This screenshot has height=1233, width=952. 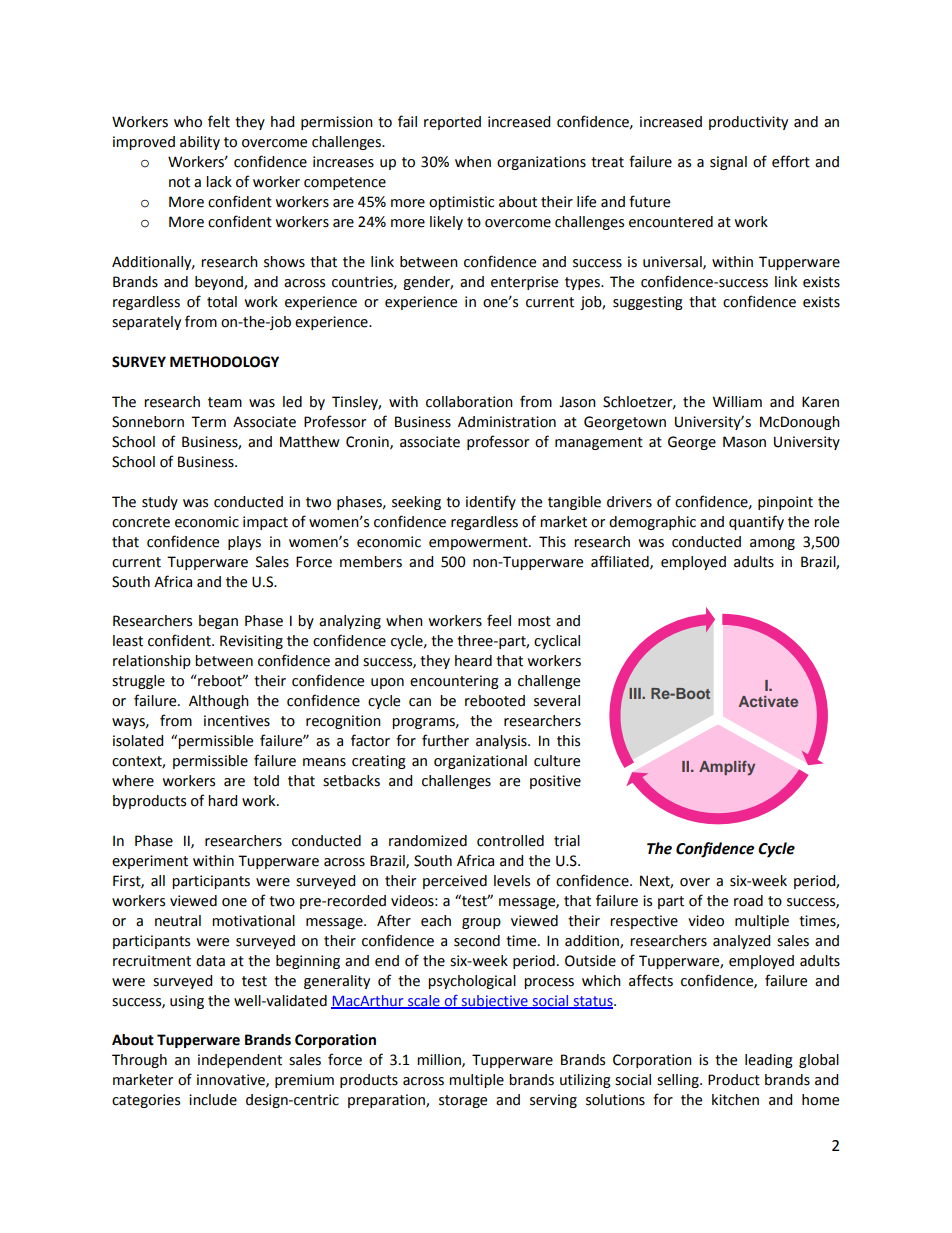 I want to click on signal, so click(x=728, y=163).
